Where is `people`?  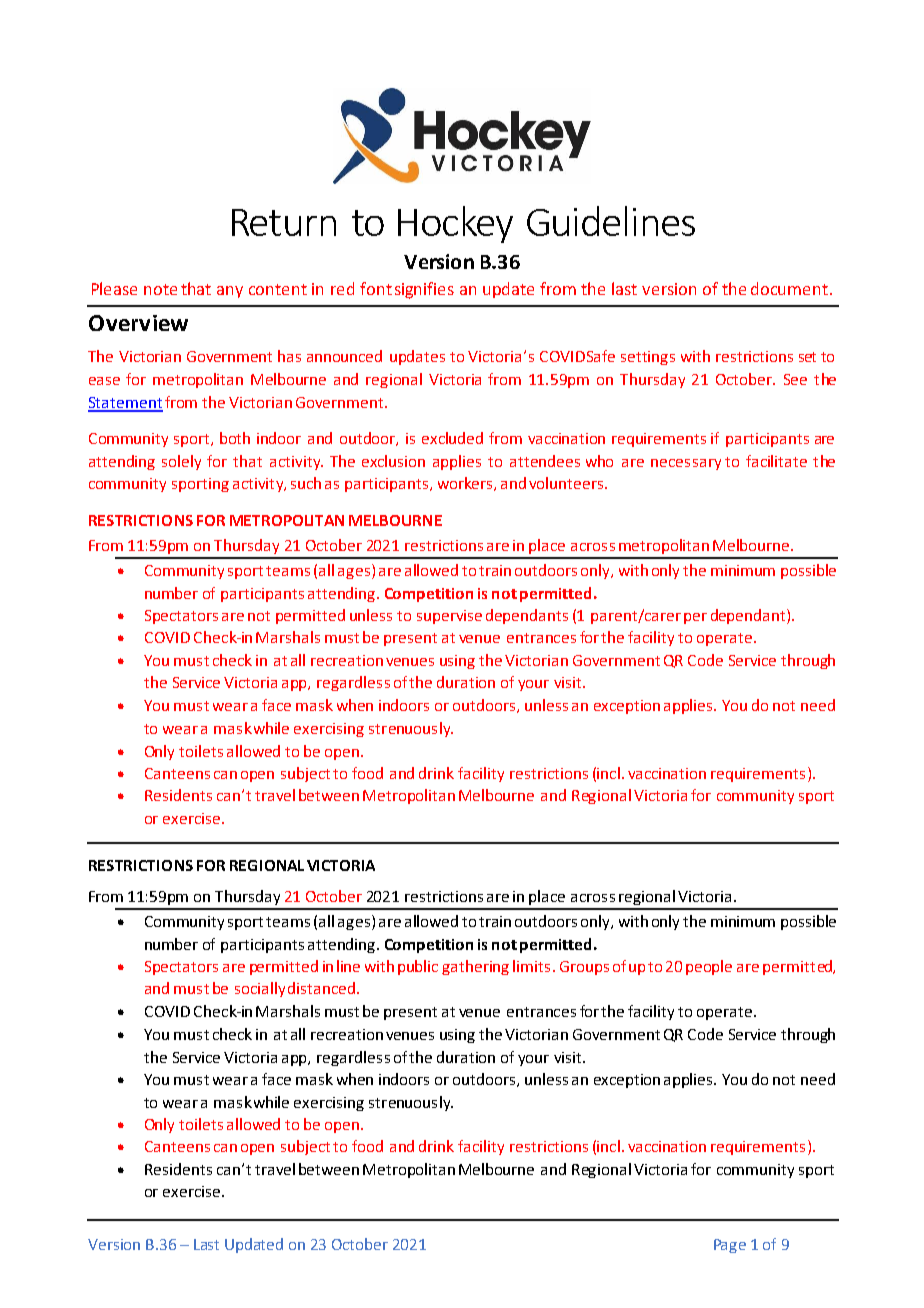 people is located at coordinates (709, 967).
